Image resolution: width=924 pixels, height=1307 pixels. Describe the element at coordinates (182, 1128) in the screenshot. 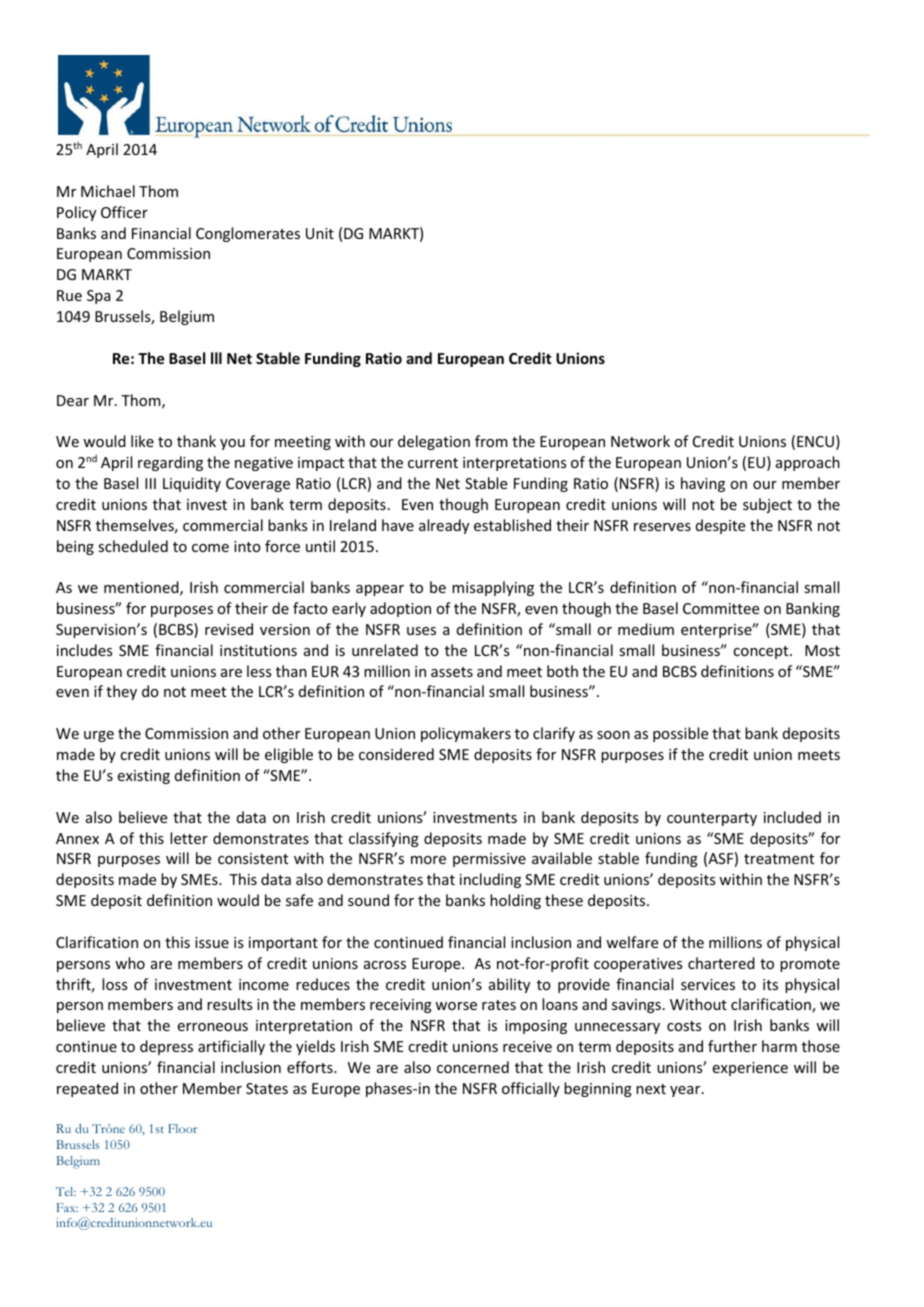

I see `Floor` at that location.
